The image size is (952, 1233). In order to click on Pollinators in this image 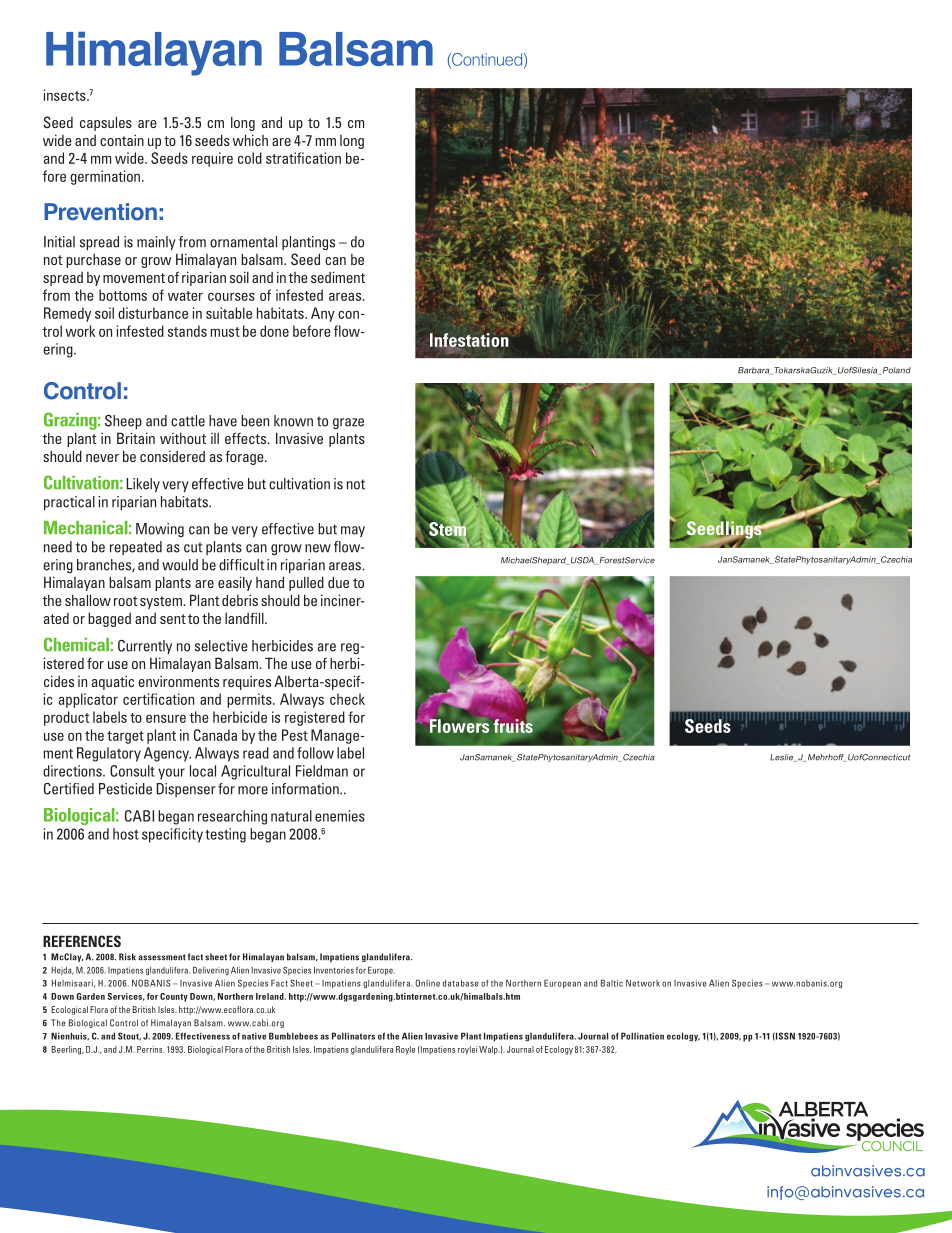, I will do `click(353, 1036)`.
